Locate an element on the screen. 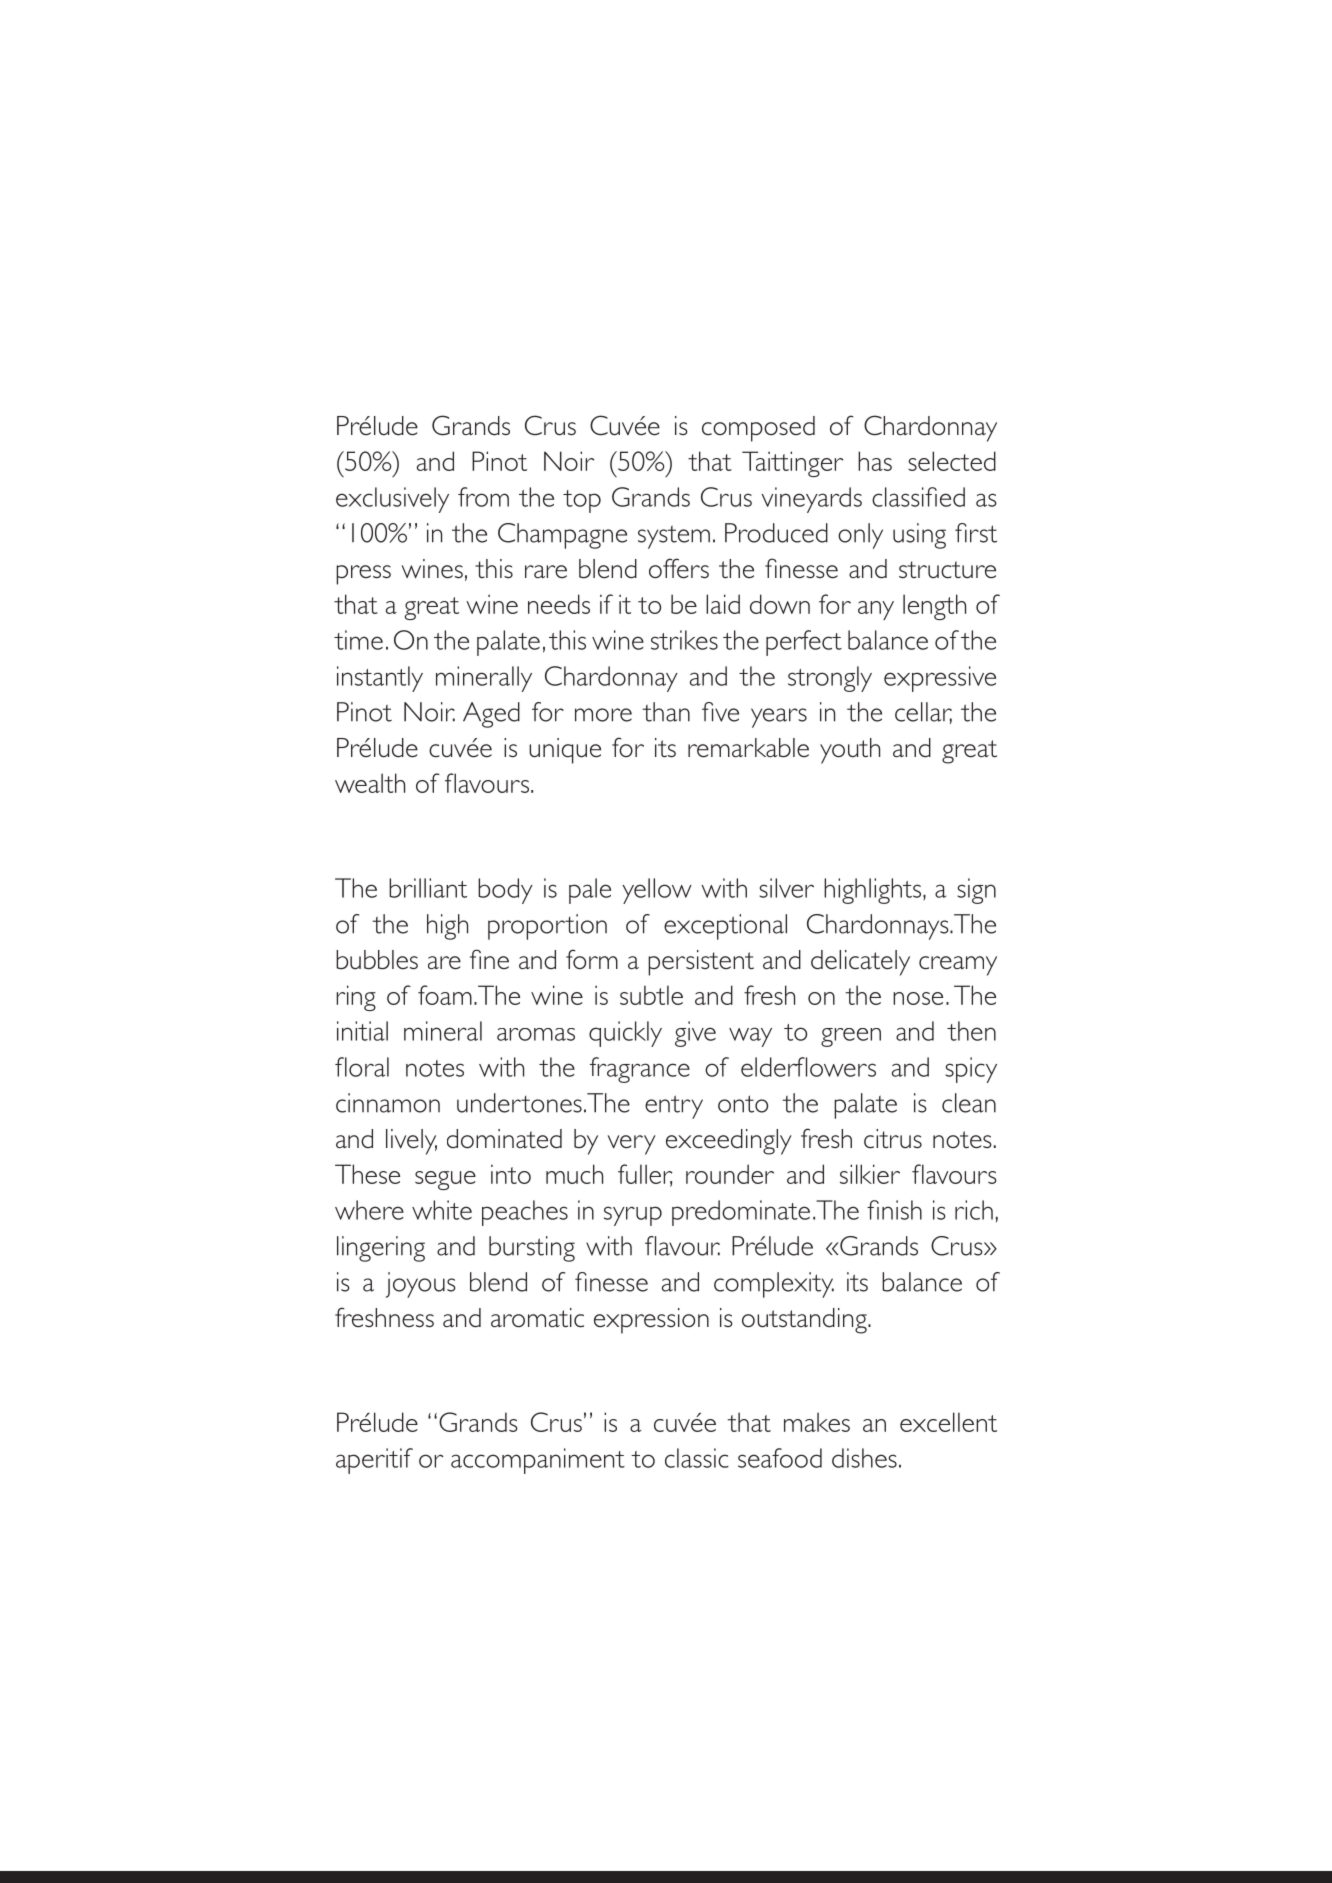 The image size is (1332, 1883). exclusively is located at coordinates (392, 500).
